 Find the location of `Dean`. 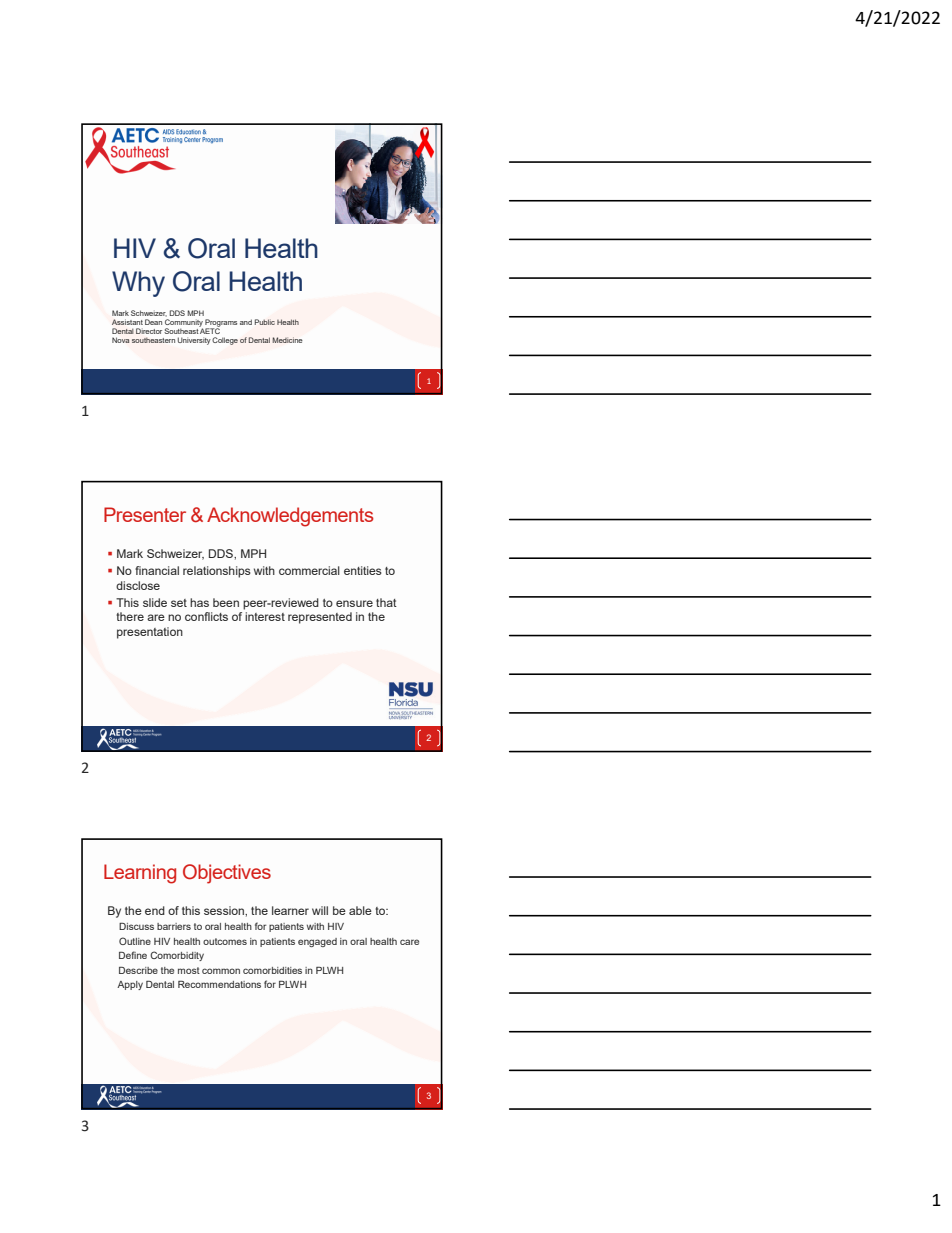

Dean is located at coordinates (153, 322).
